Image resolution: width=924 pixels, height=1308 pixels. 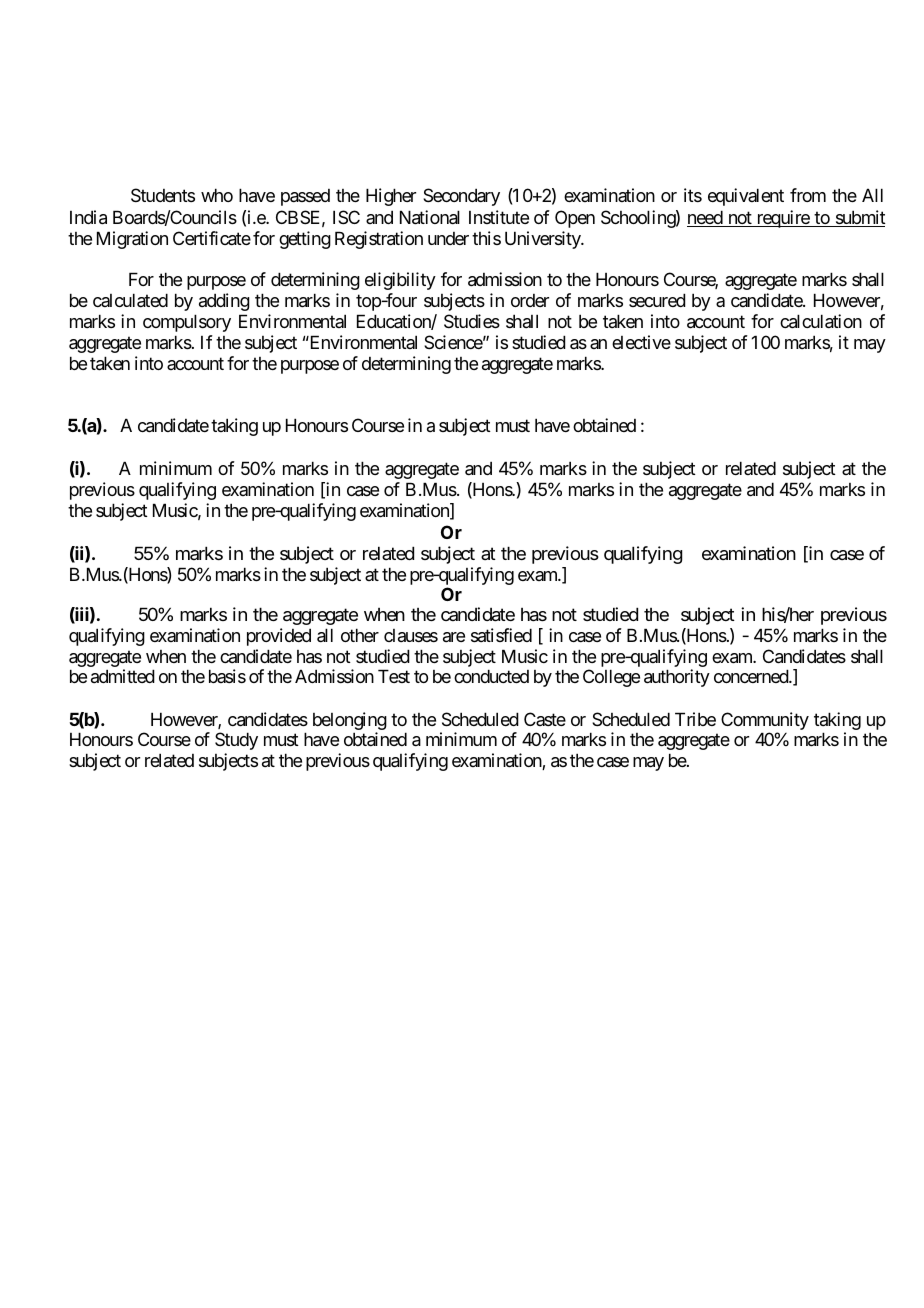 What do you see at coordinates (499, 217) in the screenshot?
I see `Institute` at bounding box center [499, 217].
